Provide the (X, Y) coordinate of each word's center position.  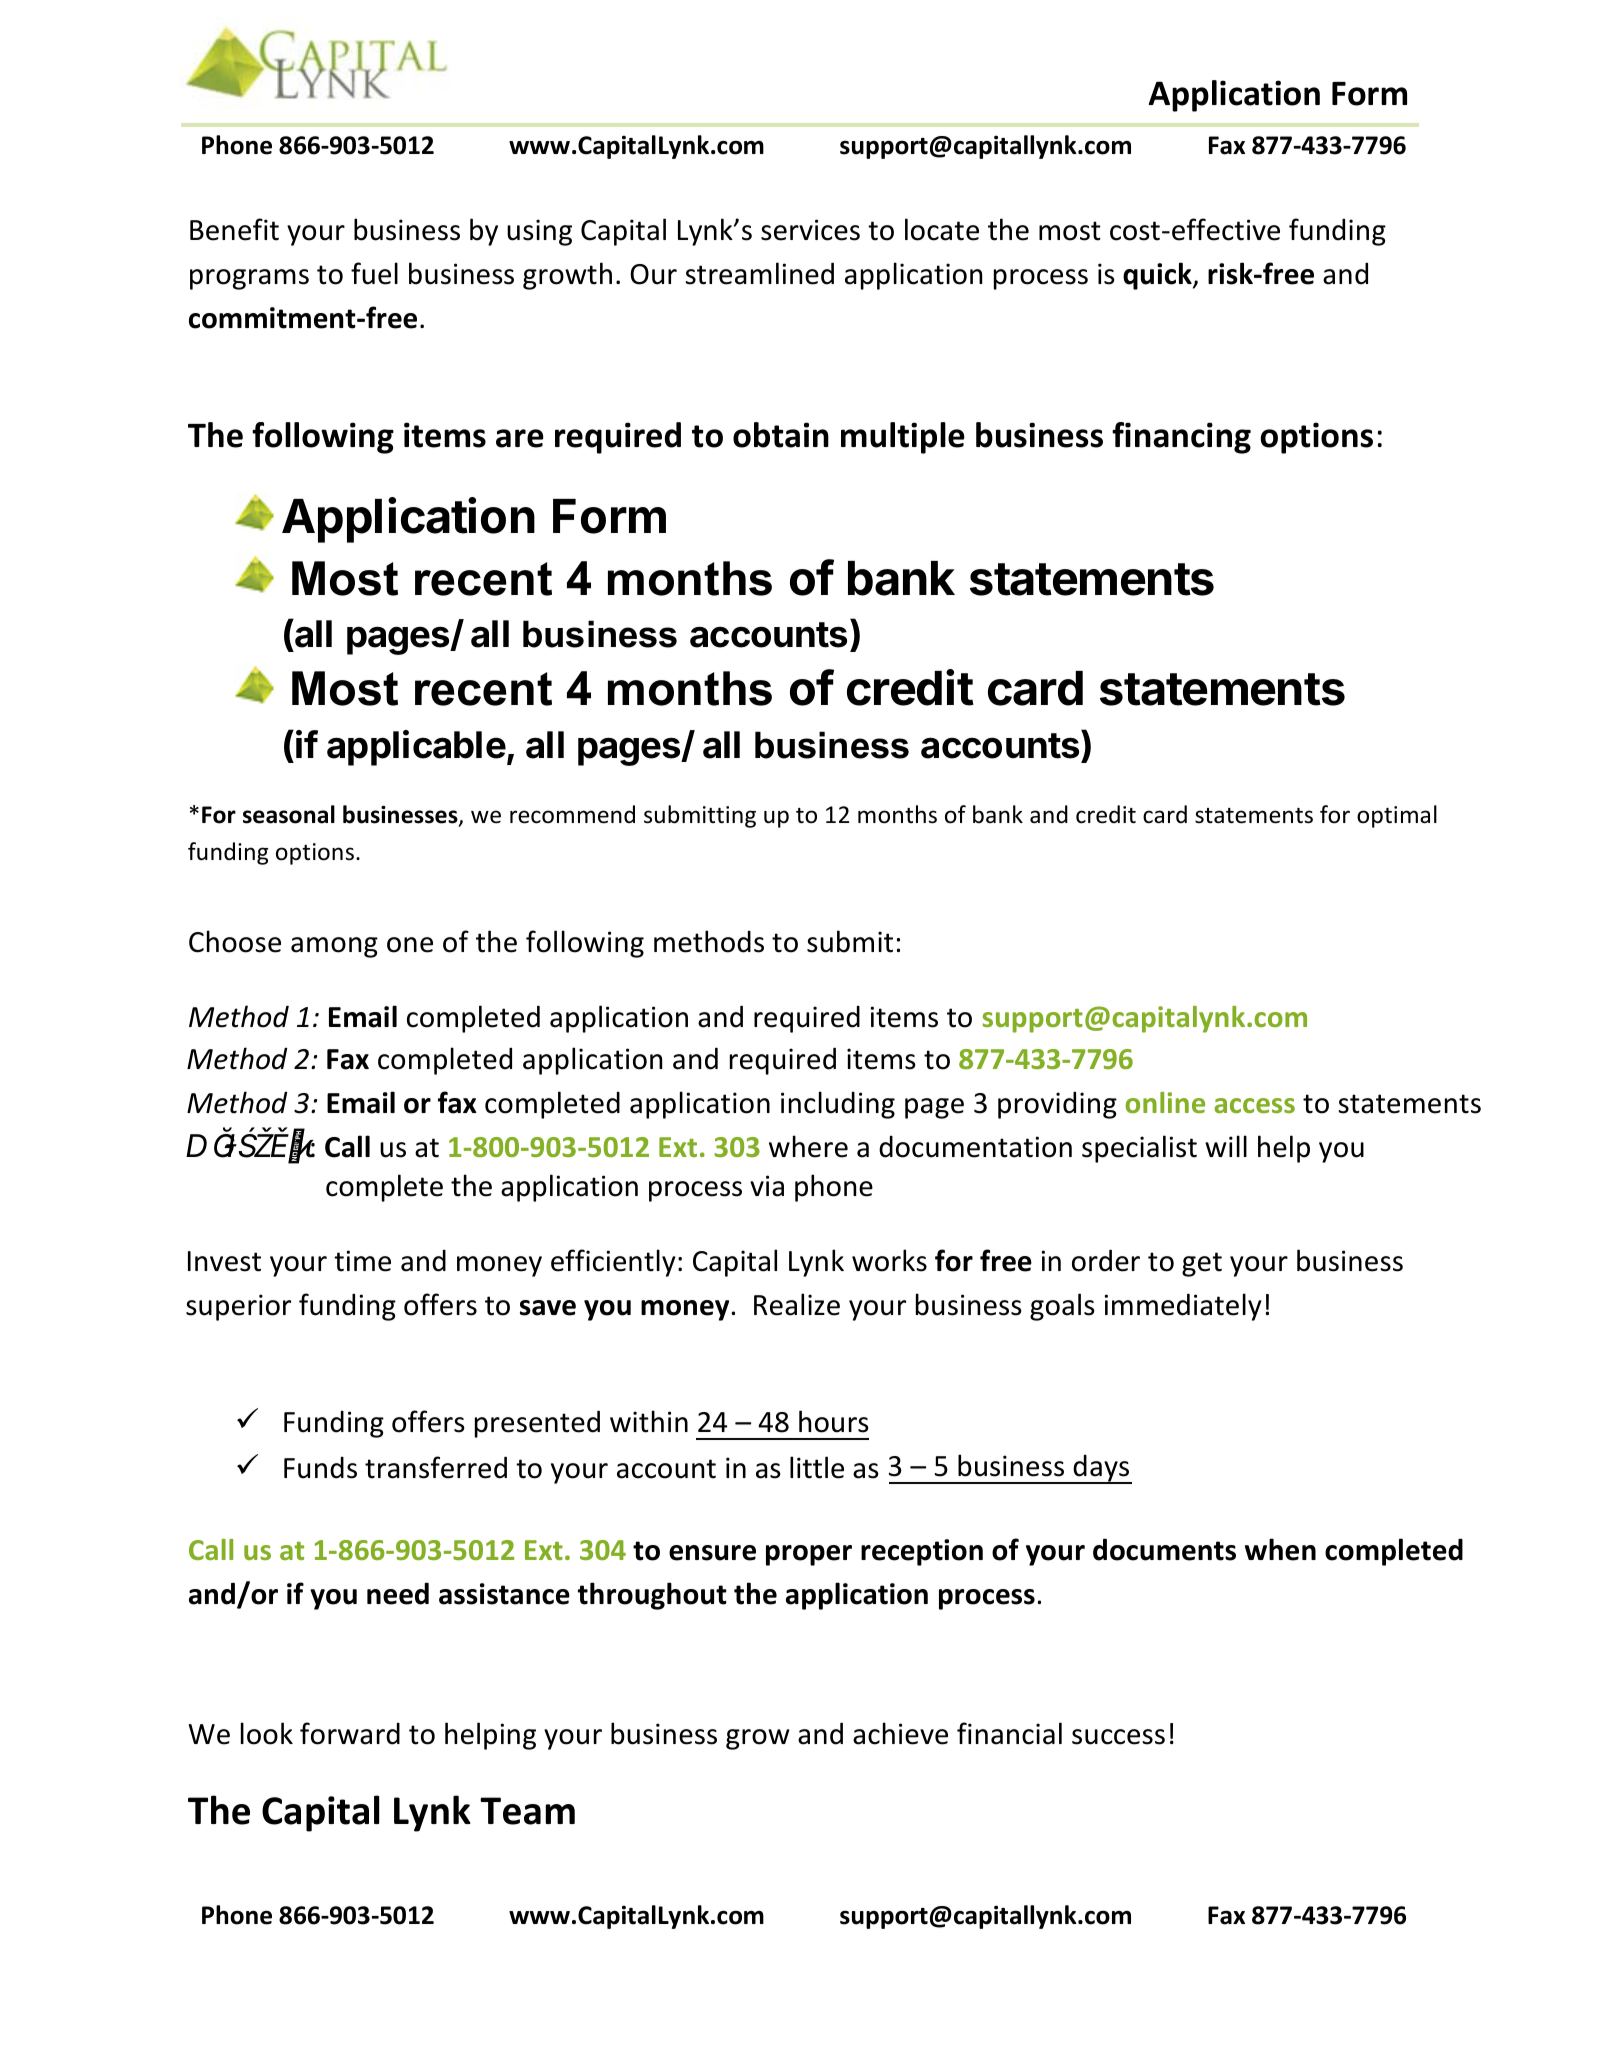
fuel (374, 273)
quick (1158, 276)
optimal (1397, 816)
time (362, 1261)
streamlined (759, 273)
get (1202, 1264)
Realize (797, 1304)
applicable (416, 748)
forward (350, 1733)
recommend (572, 814)
